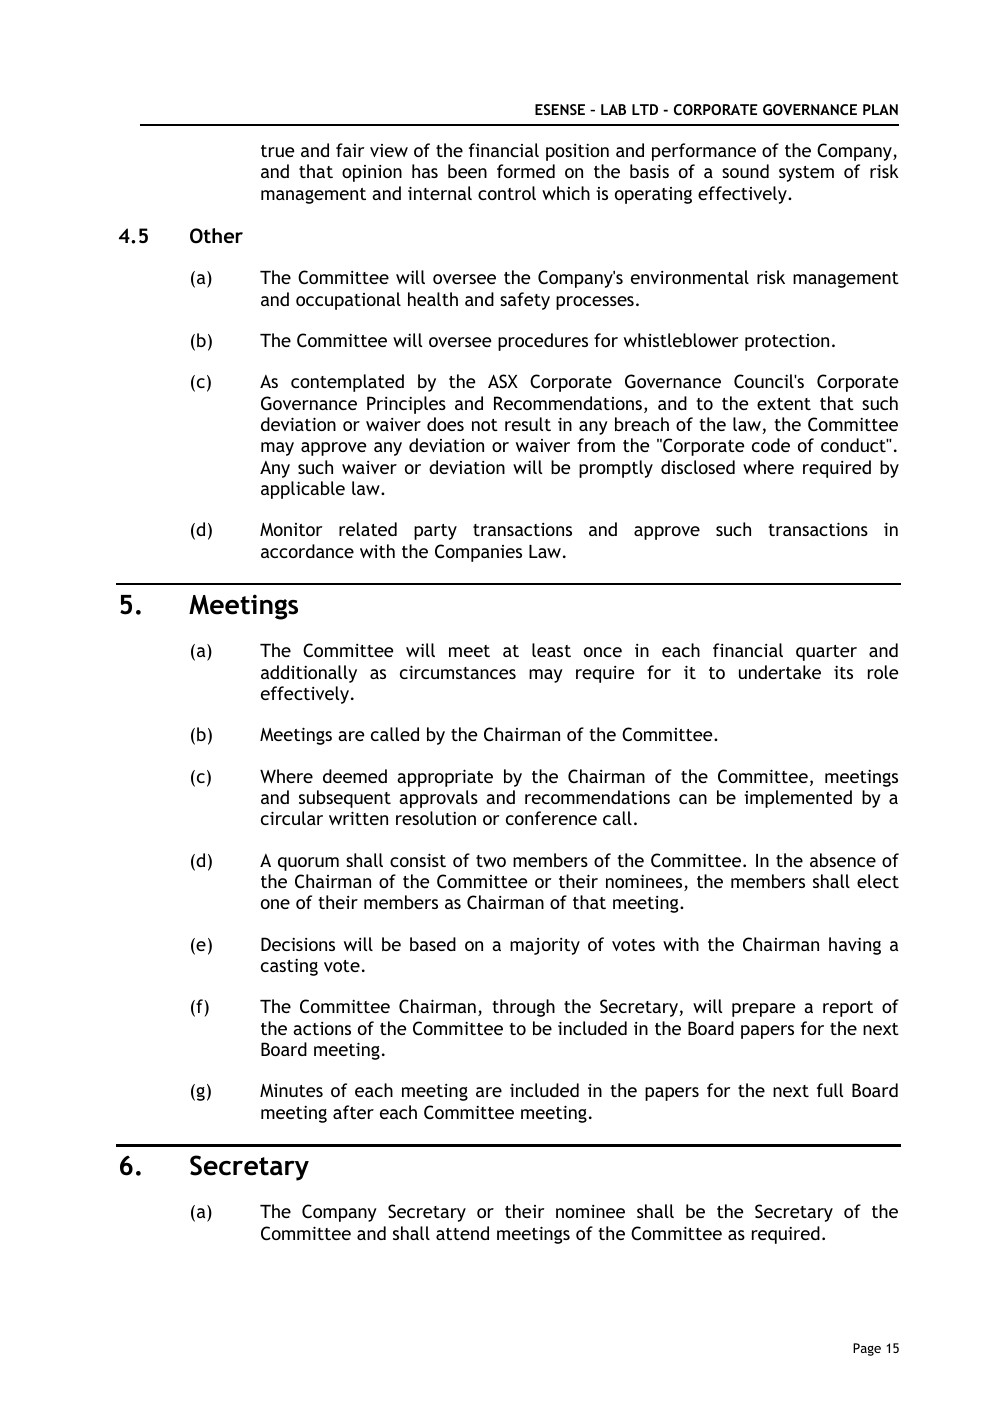 This screenshot has width=993, height=1405. I want to click on Decisions, so click(298, 944).
